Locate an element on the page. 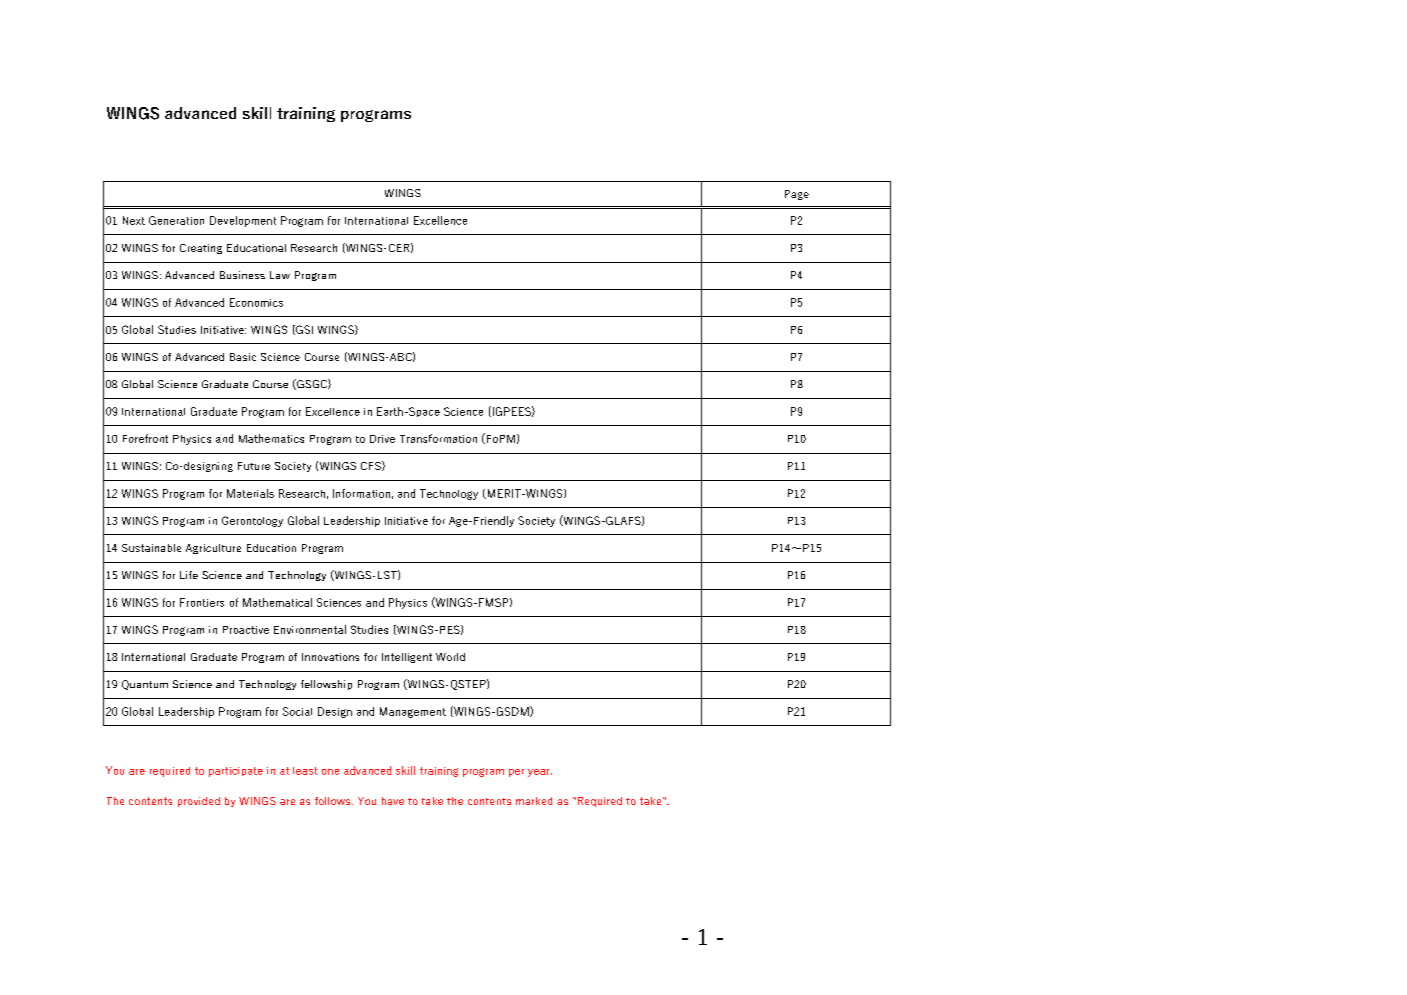 Image resolution: width=1407 pixels, height=995 pixels. Management is located at coordinates (413, 712).
